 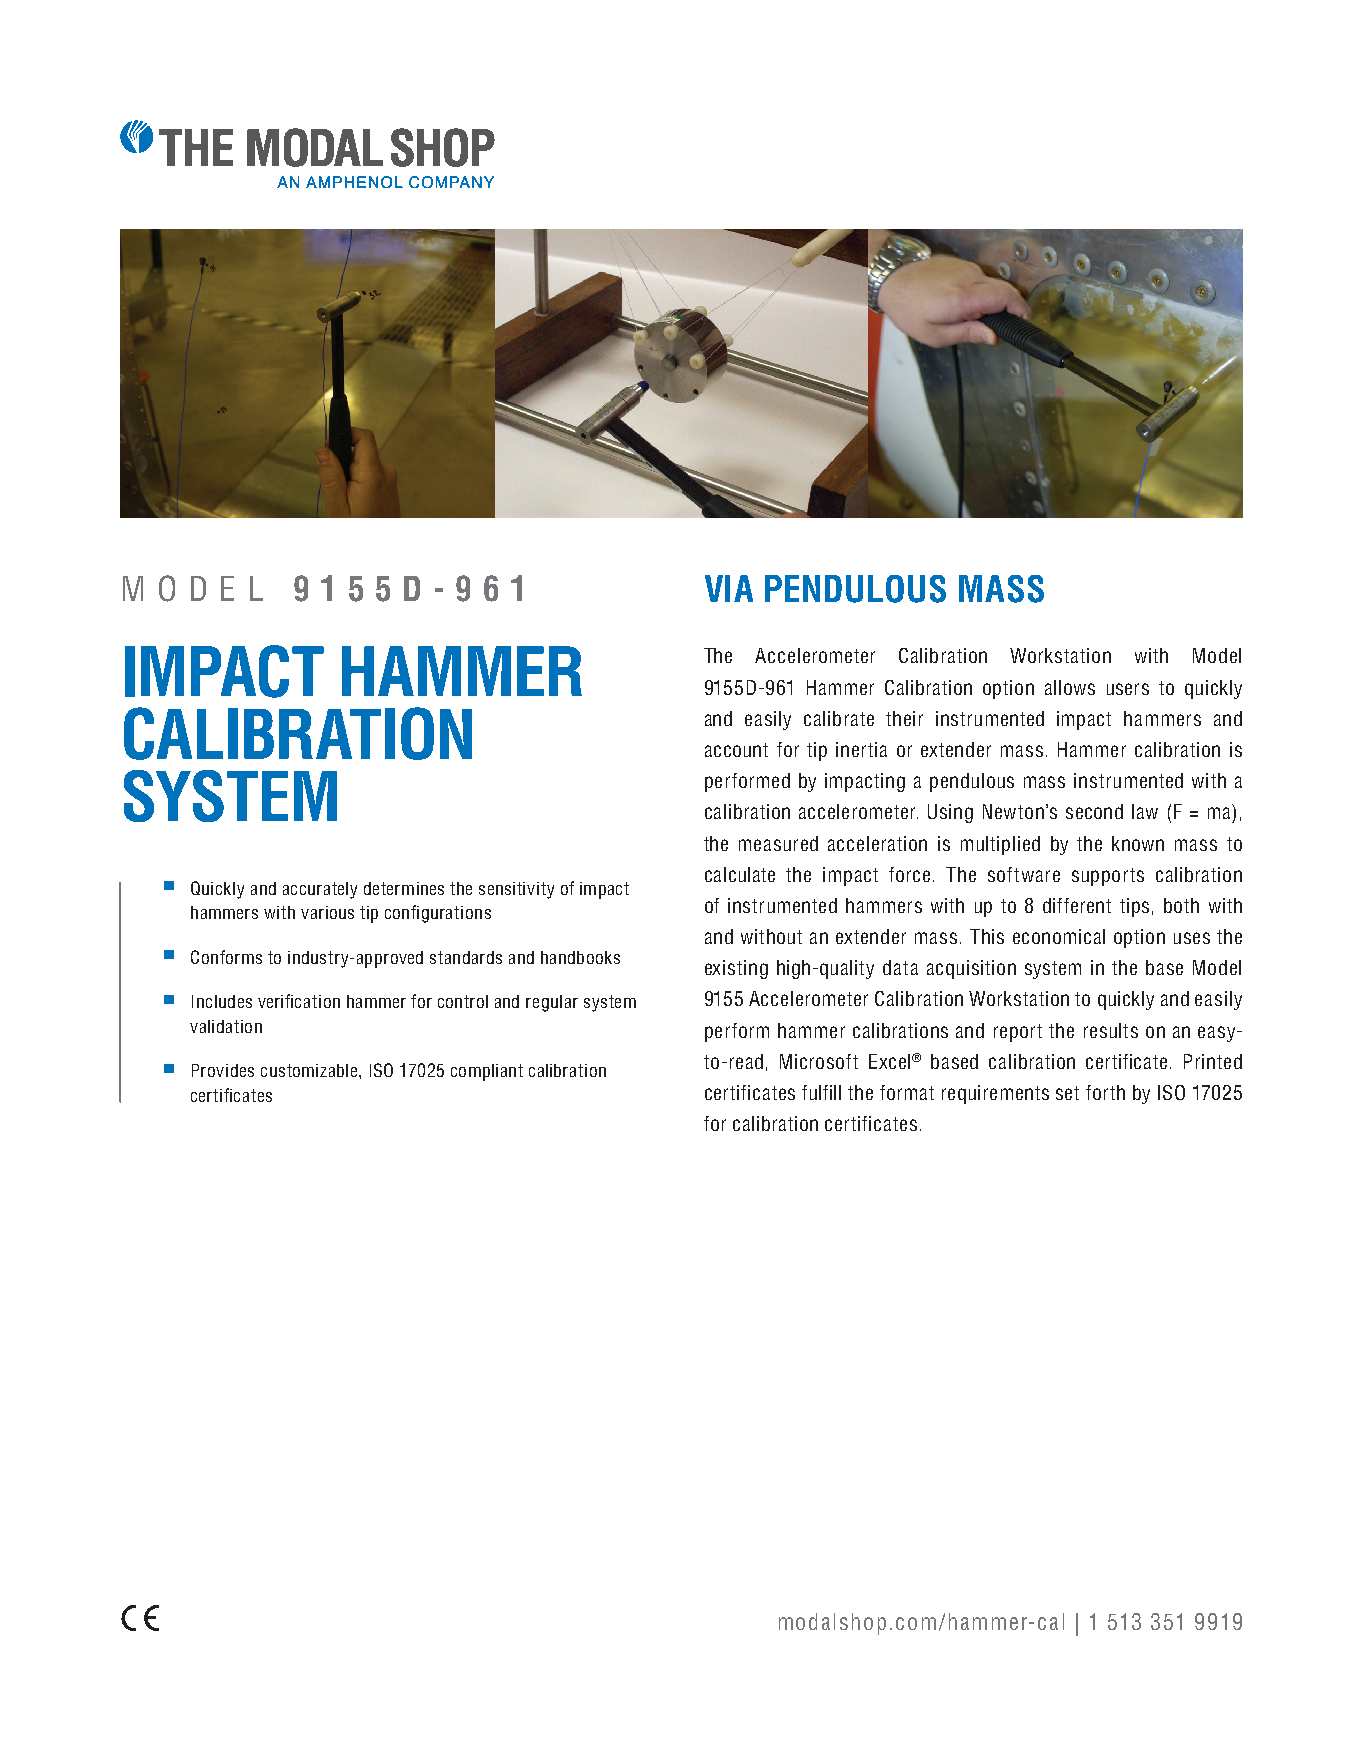 What do you see at coordinates (1077, 905) in the document?
I see `different` at bounding box center [1077, 905].
